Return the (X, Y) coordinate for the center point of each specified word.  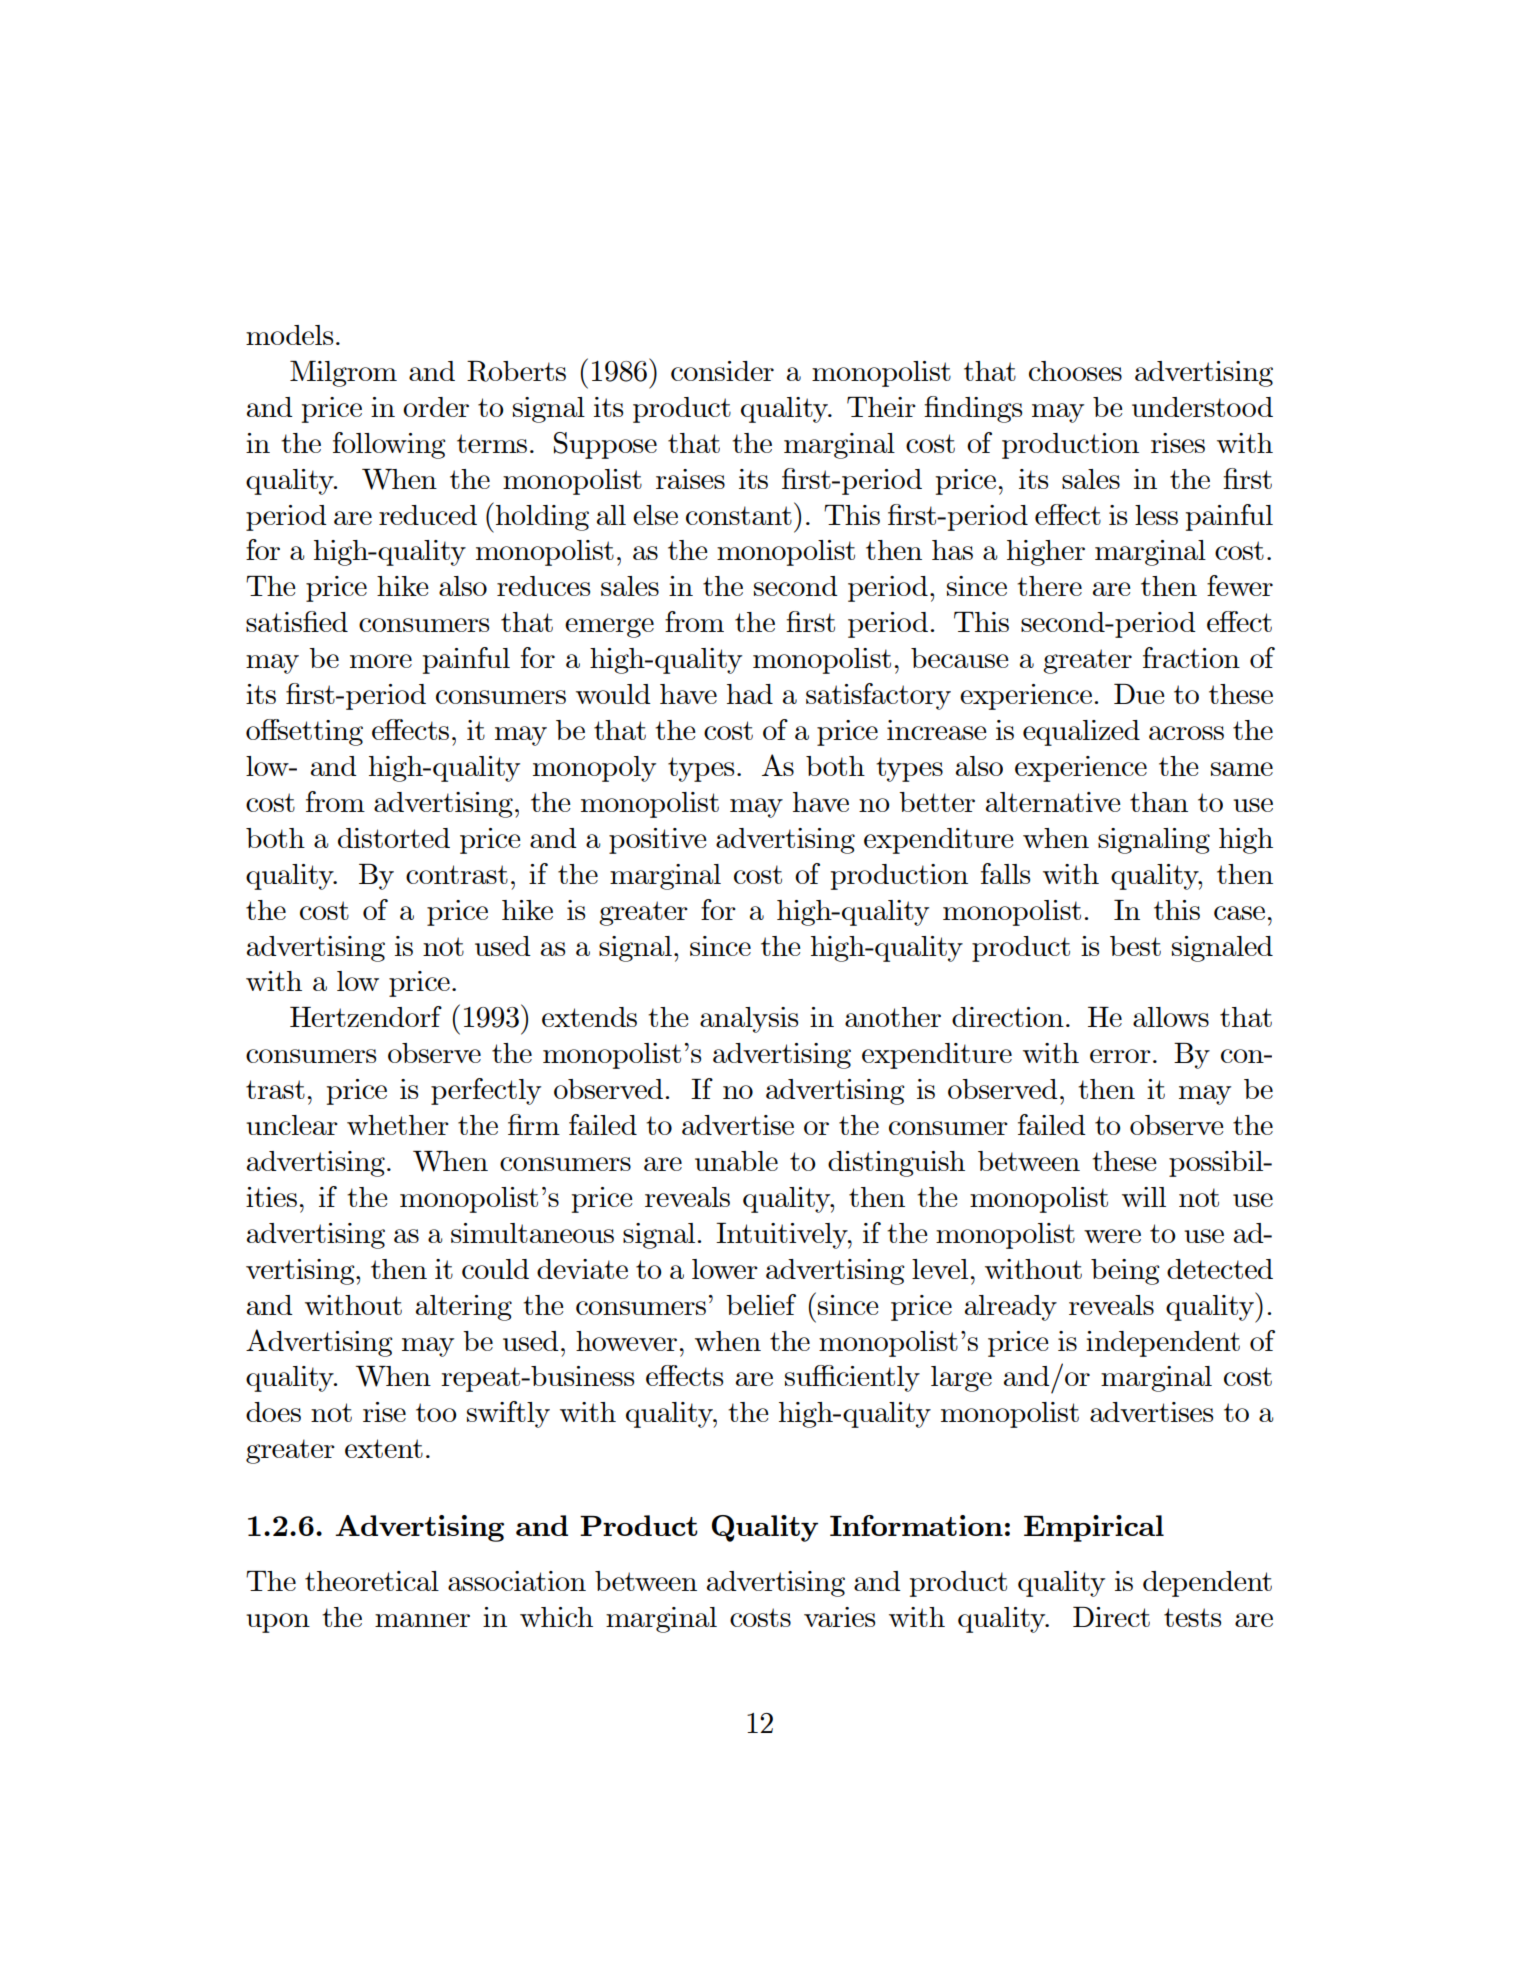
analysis (749, 1020)
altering (464, 1308)
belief (761, 1304)
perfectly (486, 1091)
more (381, 661)
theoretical (372, 1581)
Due (1139, 694)
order (436, 407)
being (1125, 1272)
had (750, 694)
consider (722, 371)
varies (839, 1617)
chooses (1075, 371)
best (1135, 946)
